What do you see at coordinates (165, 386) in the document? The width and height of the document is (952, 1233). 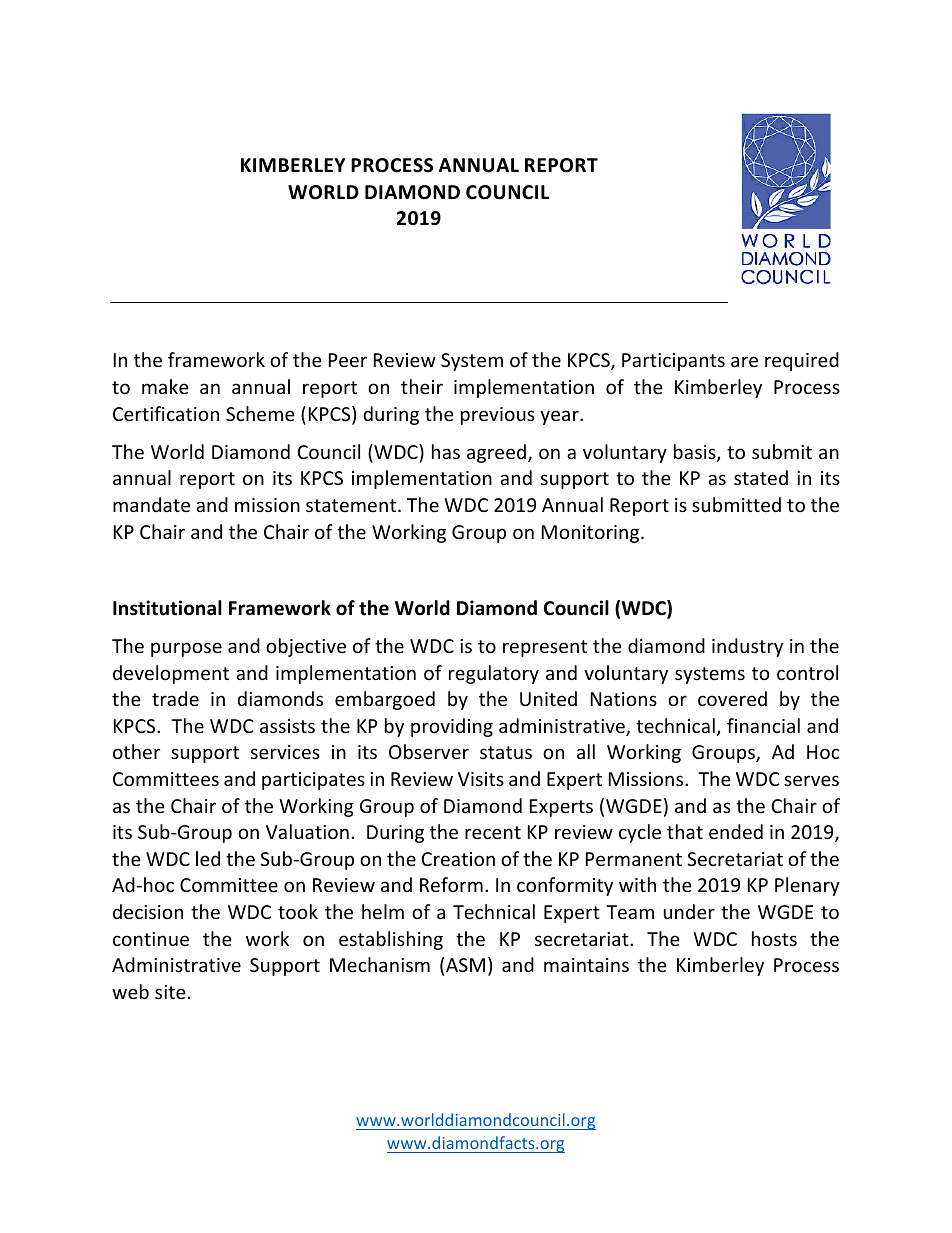 I see `make` at bounding box center [165, 386].
